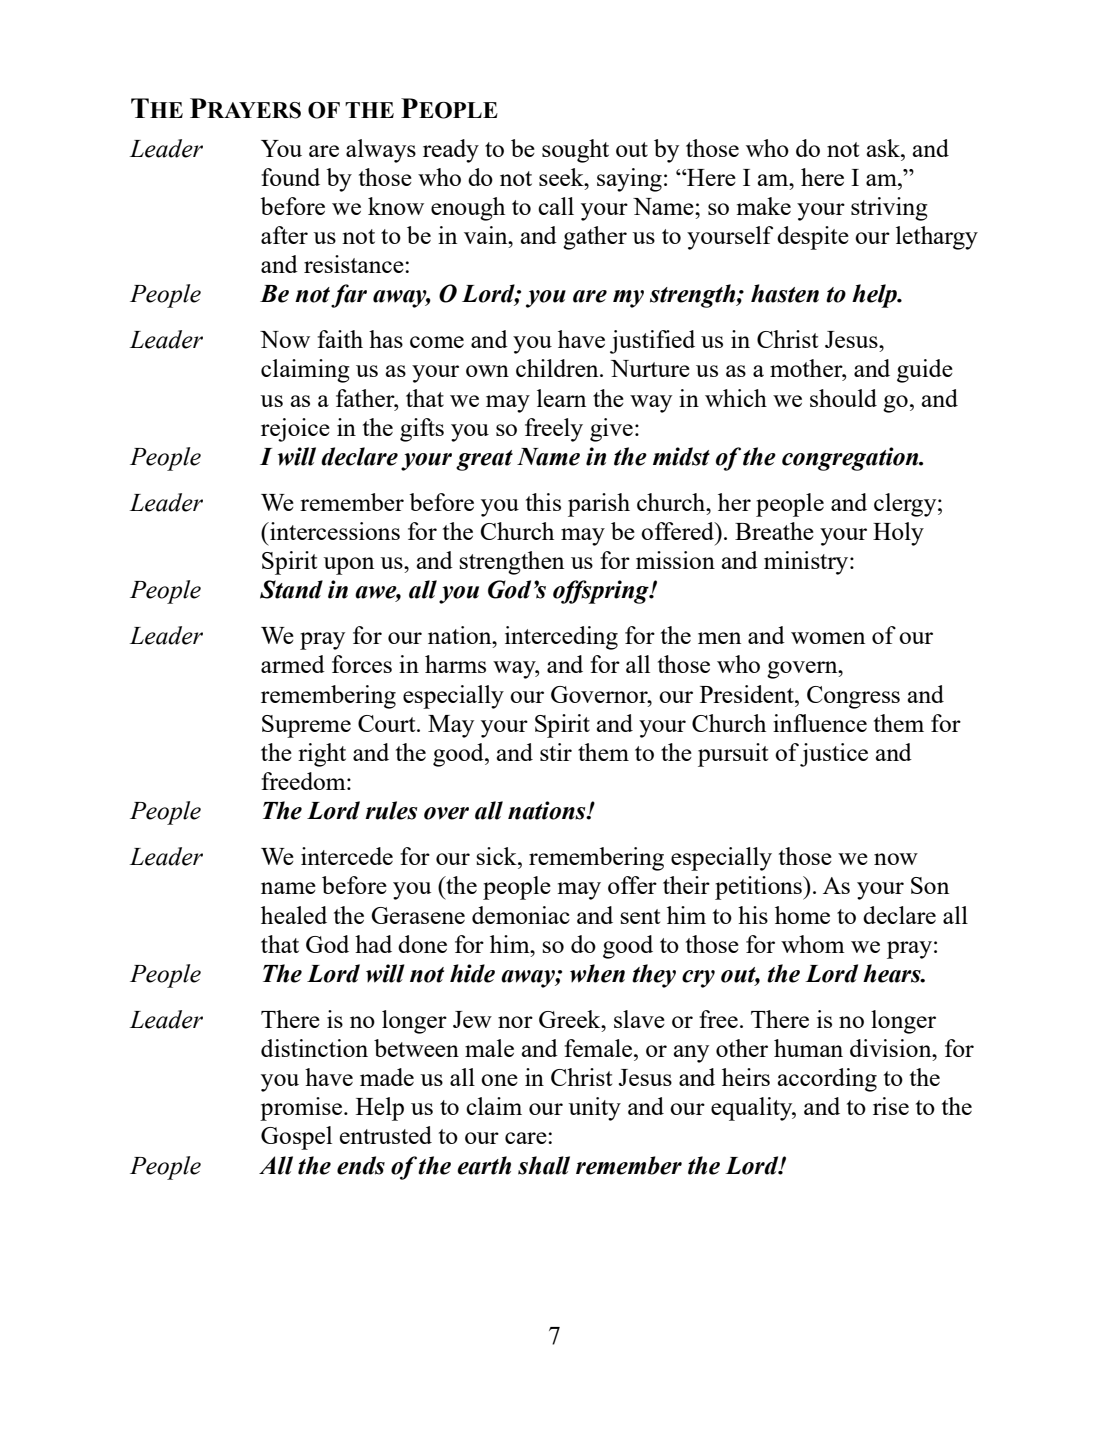 This document has height=1435, width=1109. I want to click on women, so click(828, 638).
